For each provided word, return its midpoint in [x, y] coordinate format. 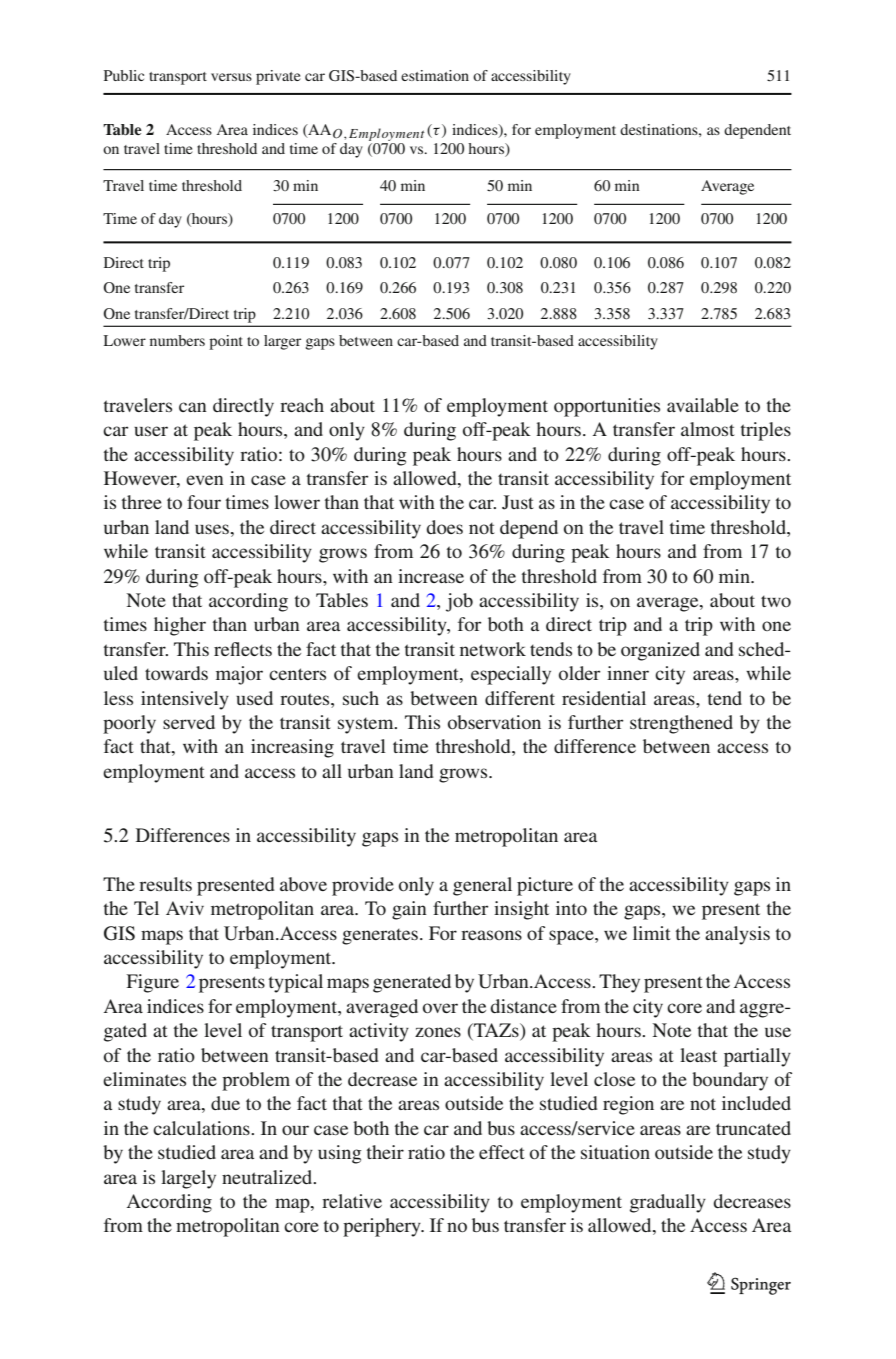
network [493, 649]
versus [231, 77]
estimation [435, 75]
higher [180, 626]
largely [188, 1179]
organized [660, 651]
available [703, 405]
